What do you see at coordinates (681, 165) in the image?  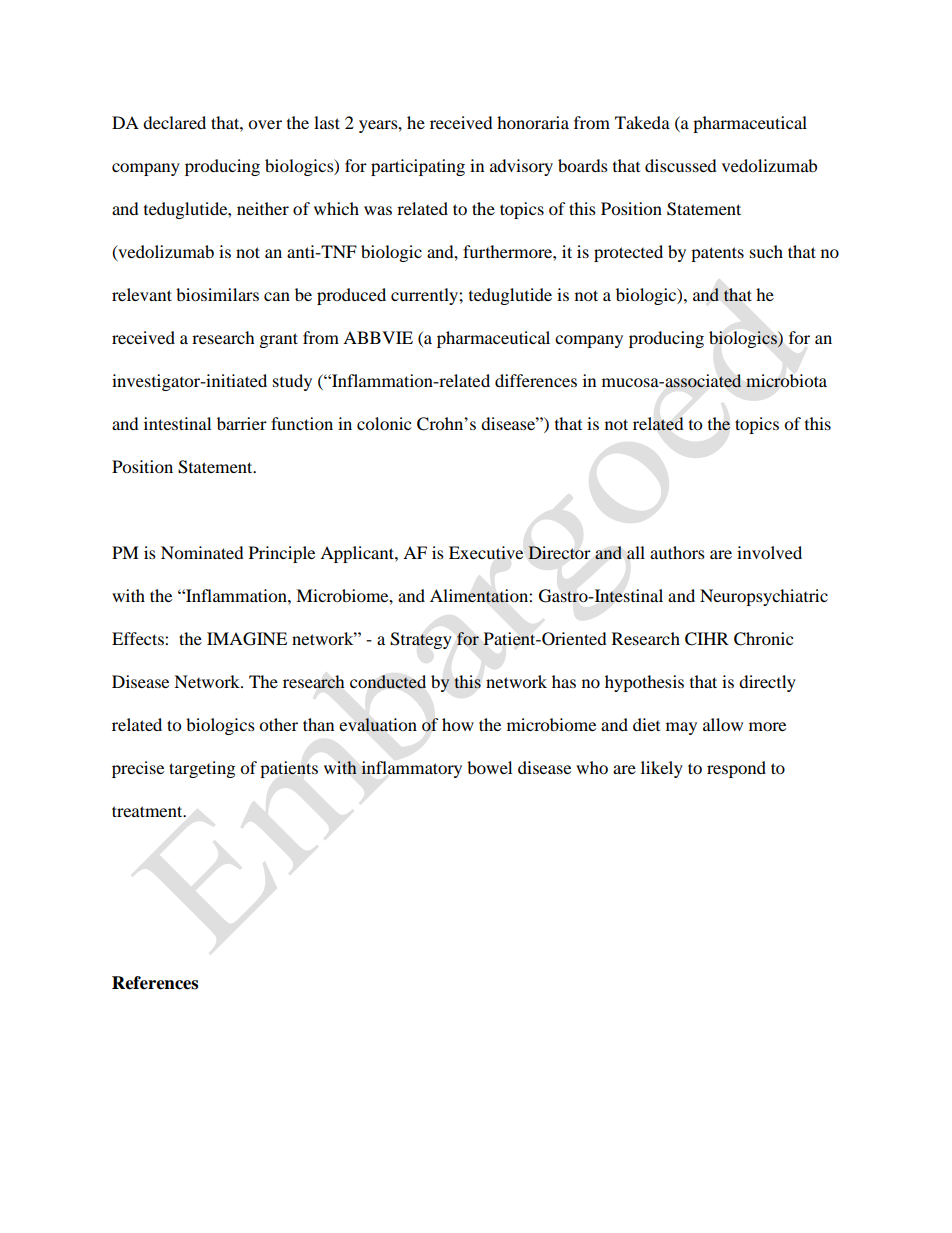 I see `discussed` at bounding box center [681, 165].
